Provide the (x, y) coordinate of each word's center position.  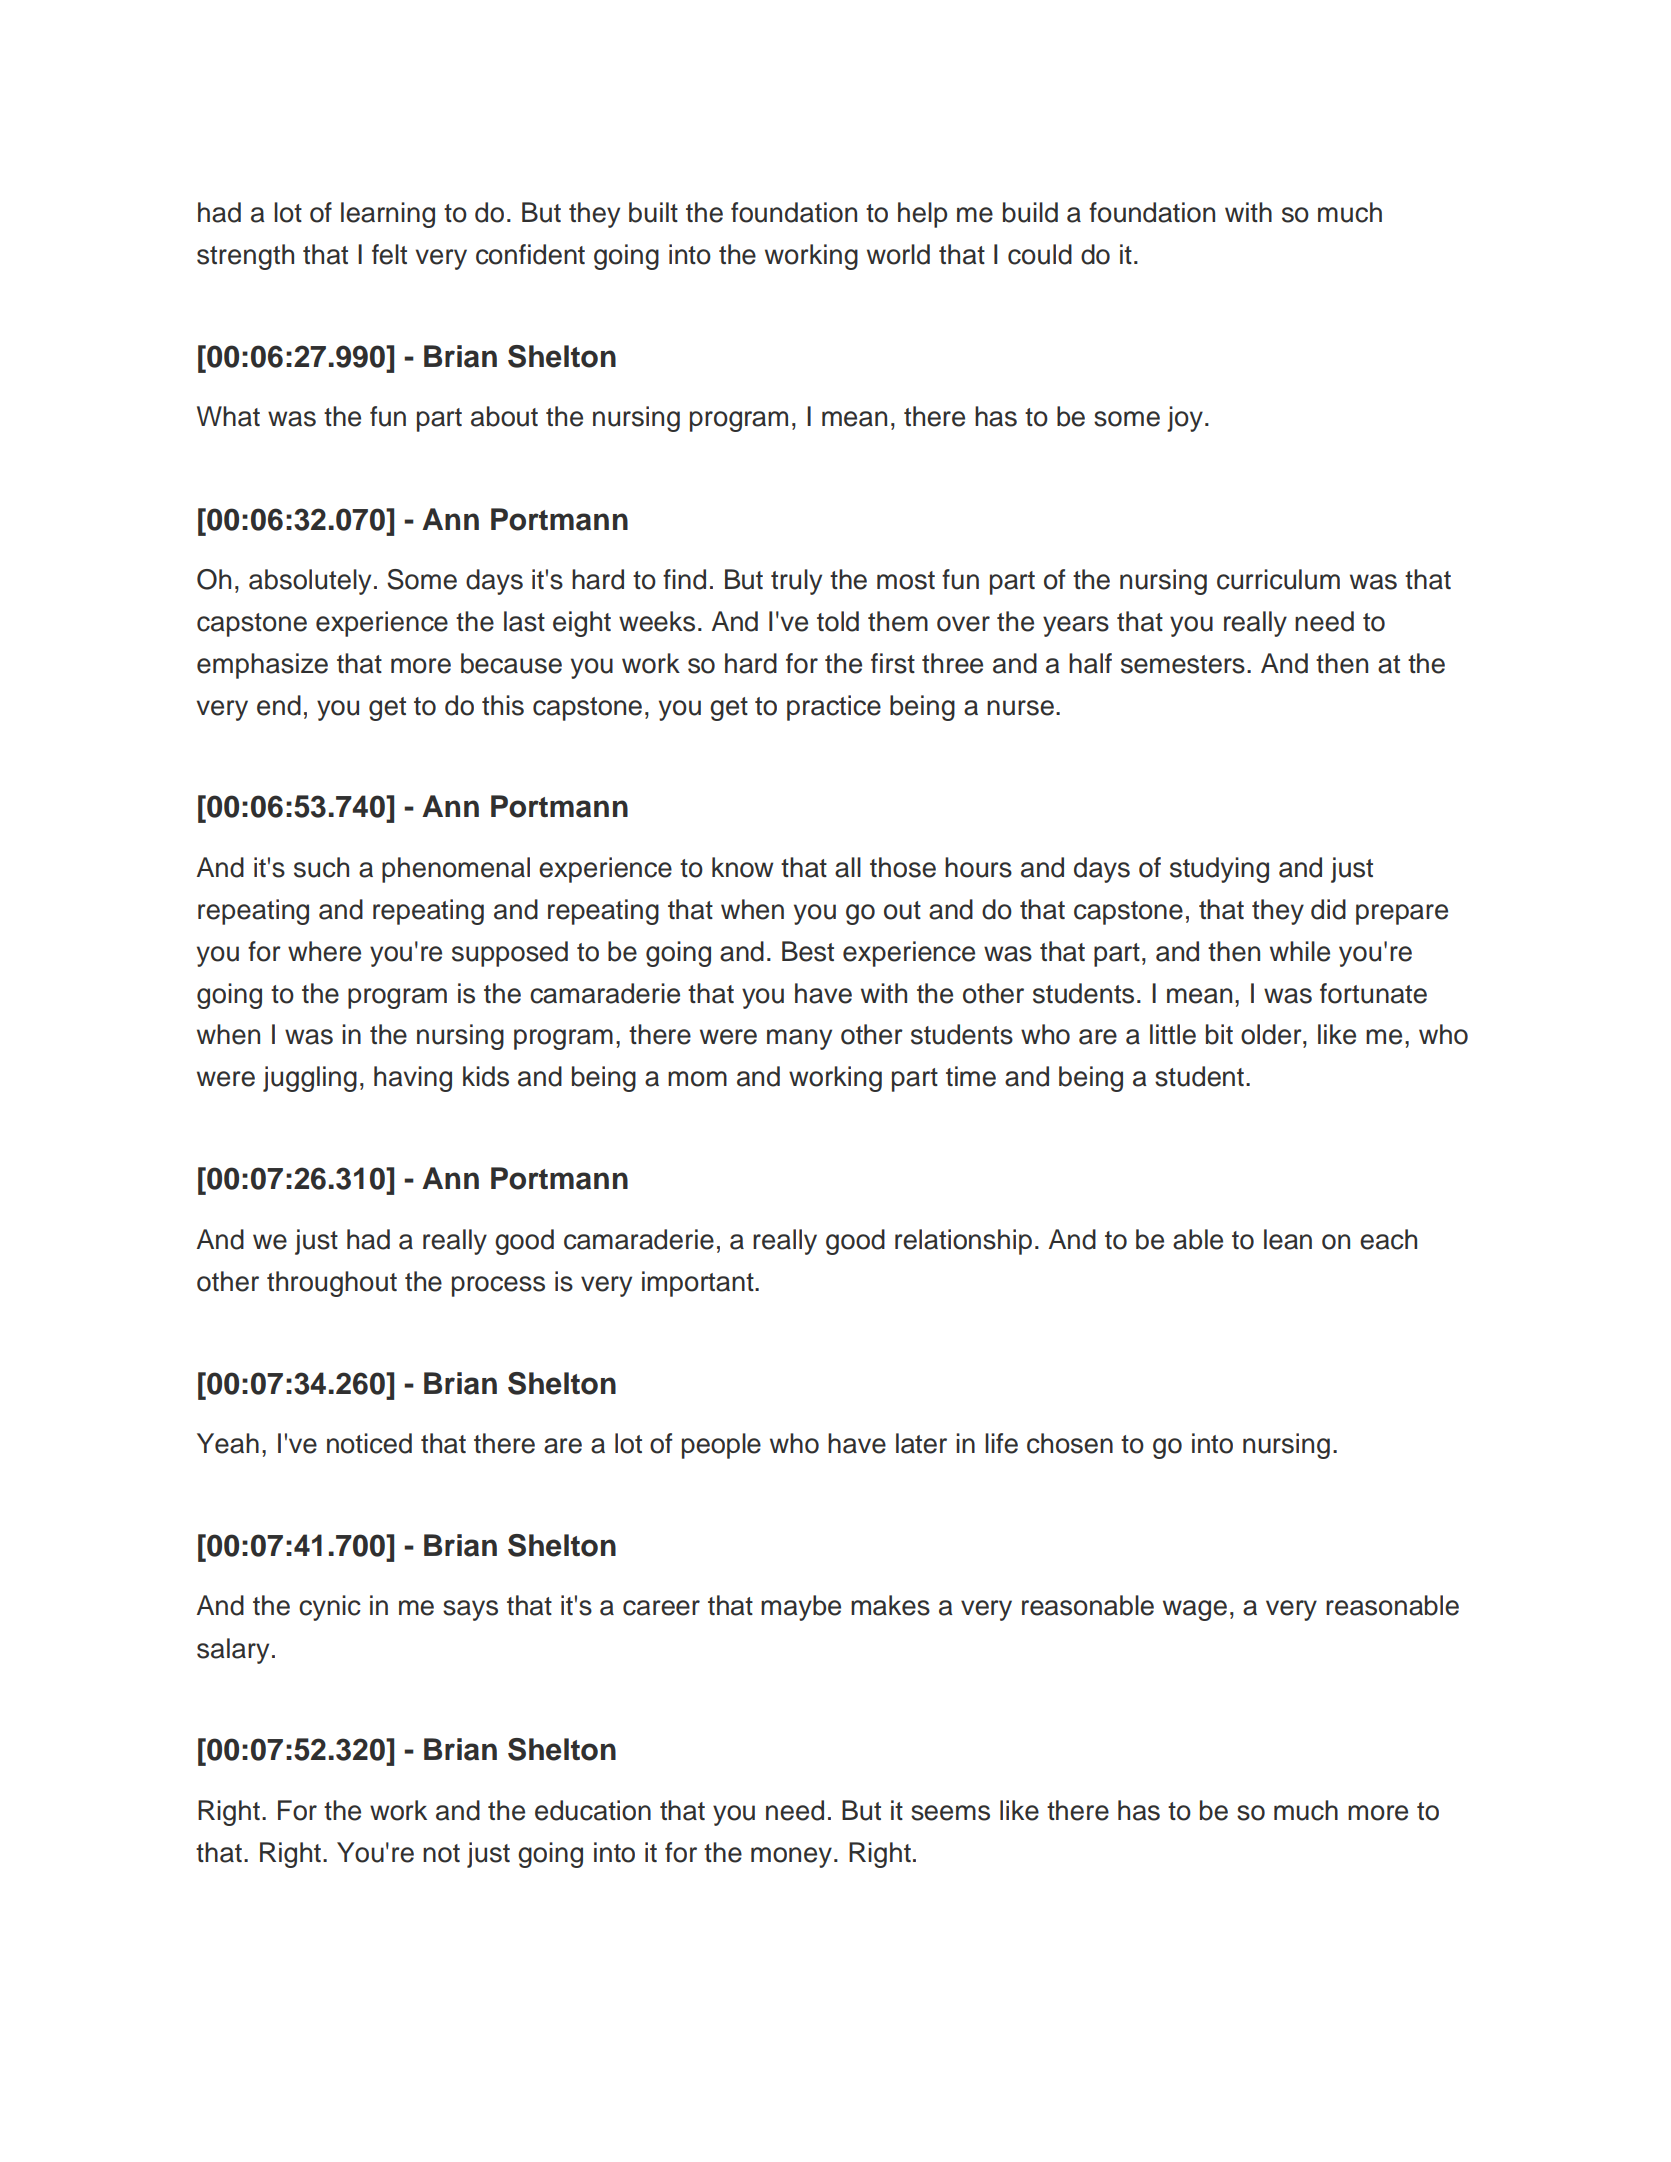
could (1040, 254)
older (1272, 1034)
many (799, 1039)
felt (389, 254)
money (791, 1857)
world (898, 254)
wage (1195, 1610)
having (413, 1079)
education (593, 1810)
